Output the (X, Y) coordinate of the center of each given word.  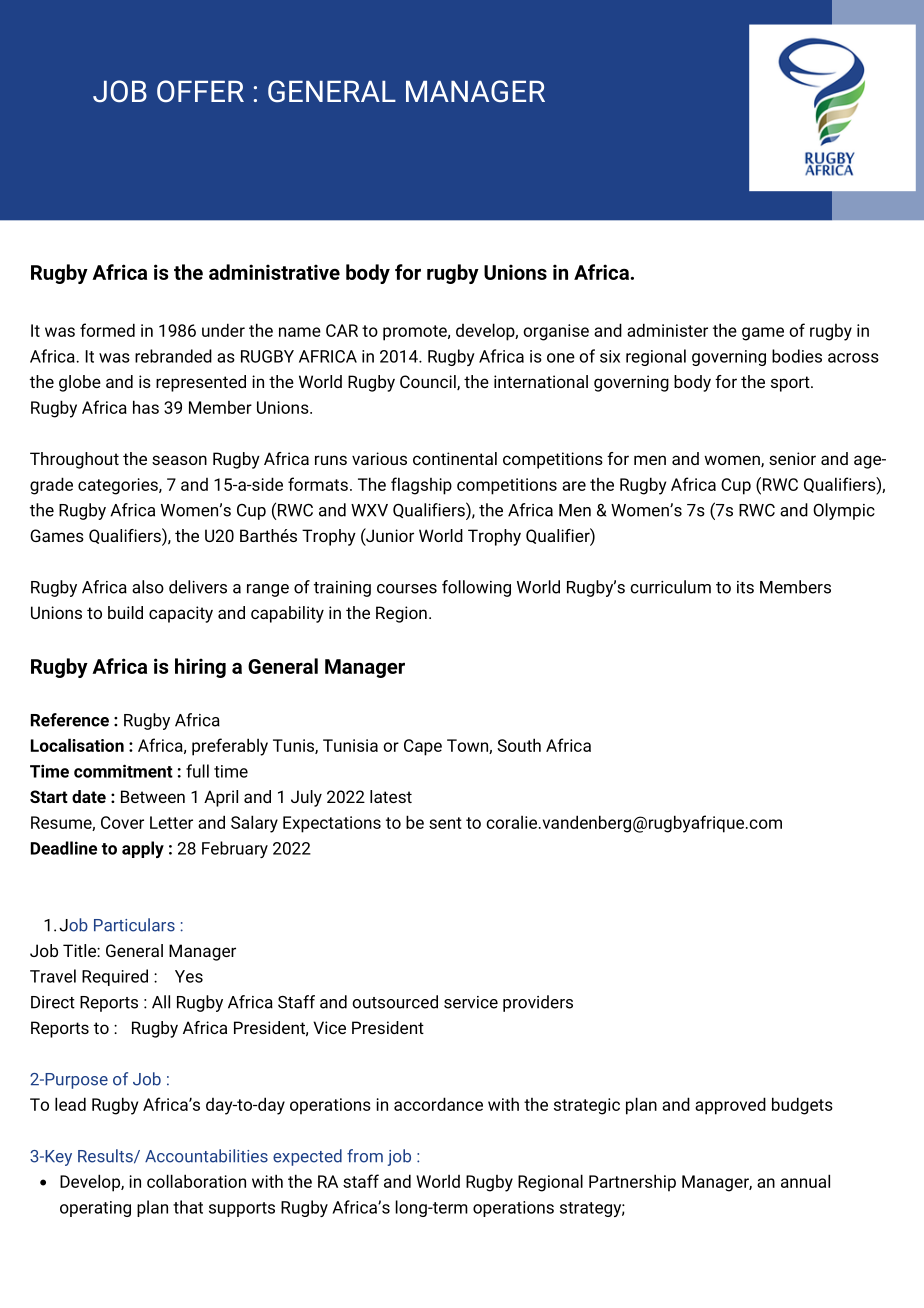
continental (455, 458)
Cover (122, 822)
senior (792, 458)
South (519, 745)
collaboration (196, 1181)
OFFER (200, 91)
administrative (274, 272)
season (179, 460)
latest (391, 796)
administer (667, 330)
